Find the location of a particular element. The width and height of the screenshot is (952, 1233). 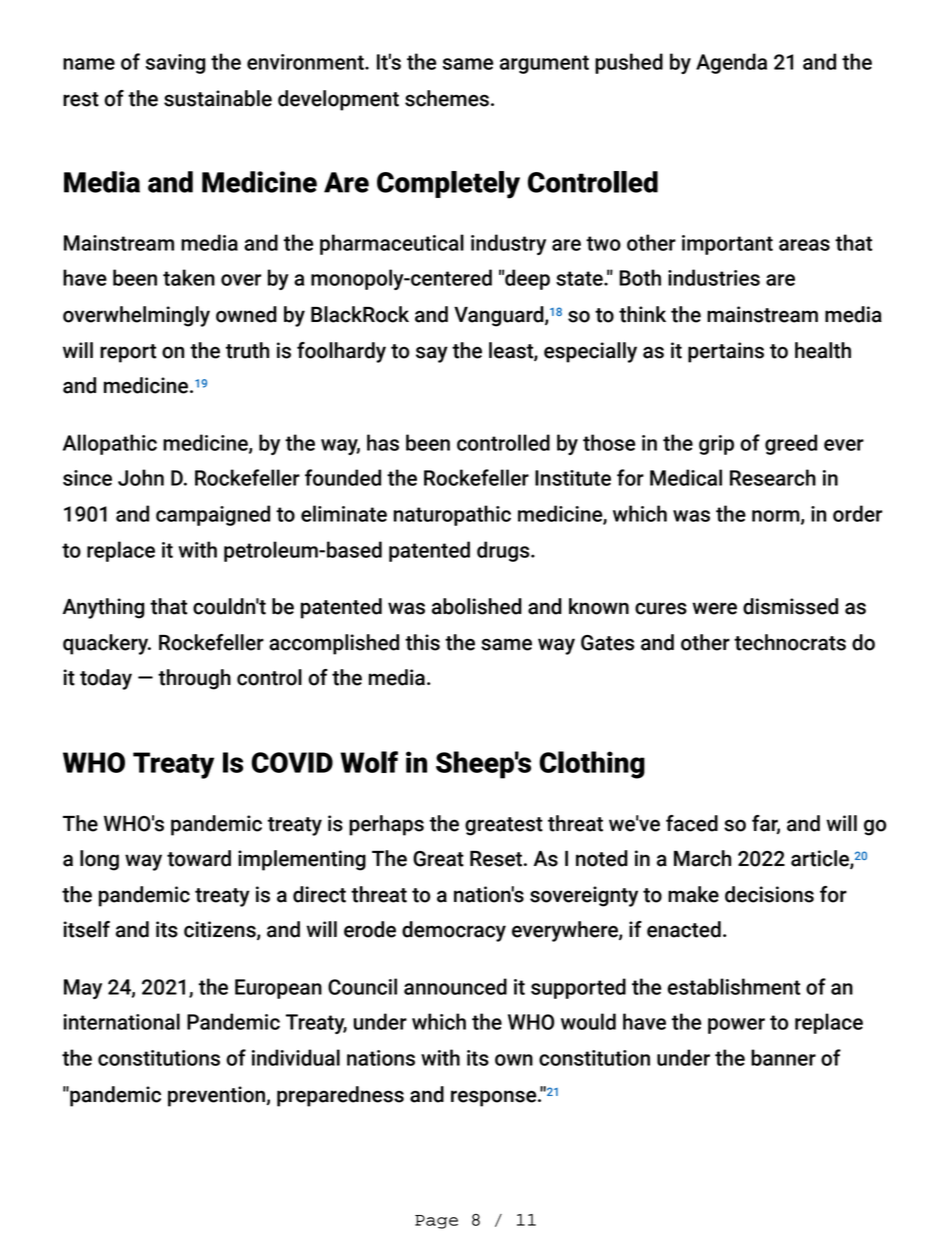

schemes is located at coordinates (447, 98).
